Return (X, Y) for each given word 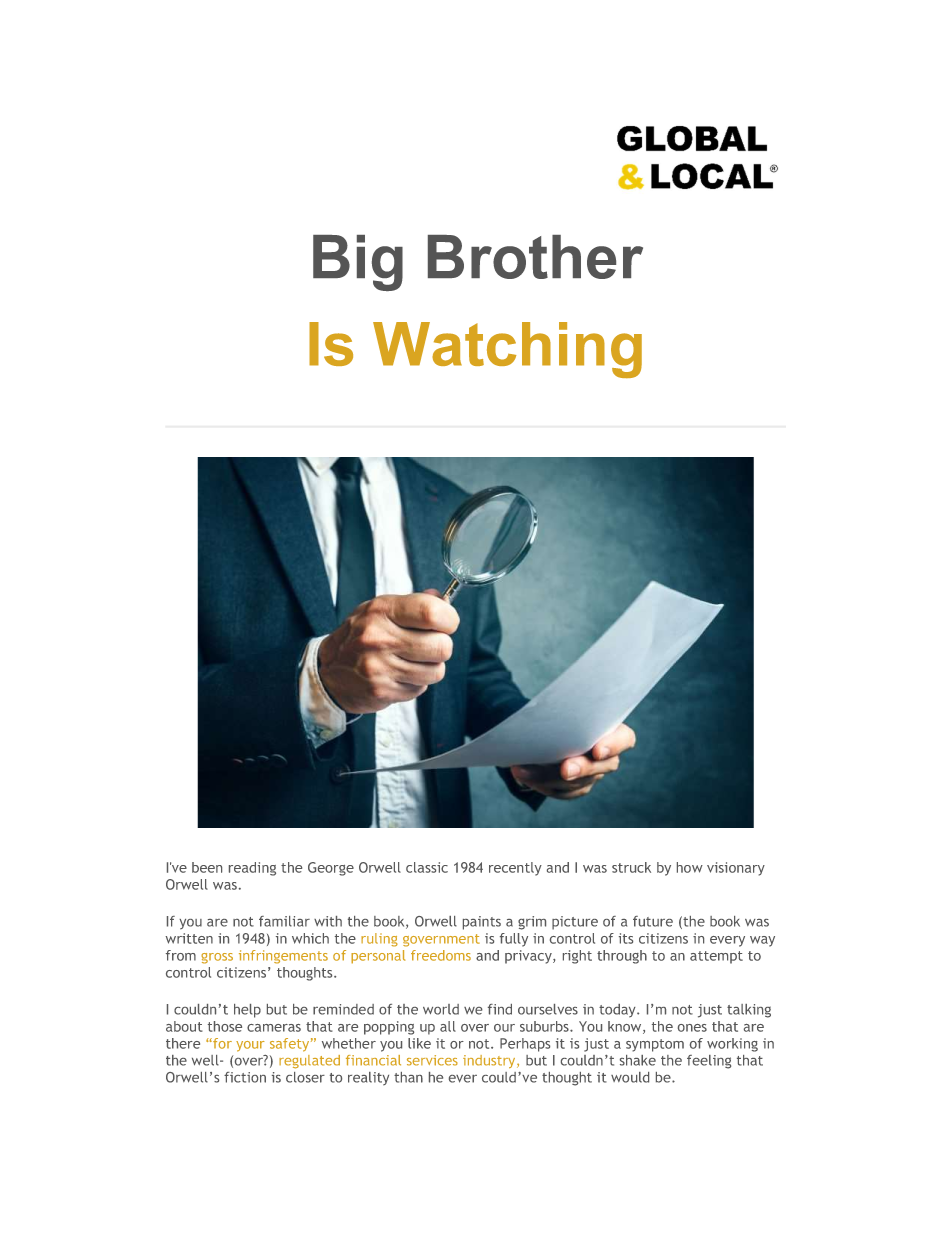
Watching (507, 350)
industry (490, 1061)
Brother (535, 257)
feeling (709, 1062)
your (250, 1046)
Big (358, 263)
